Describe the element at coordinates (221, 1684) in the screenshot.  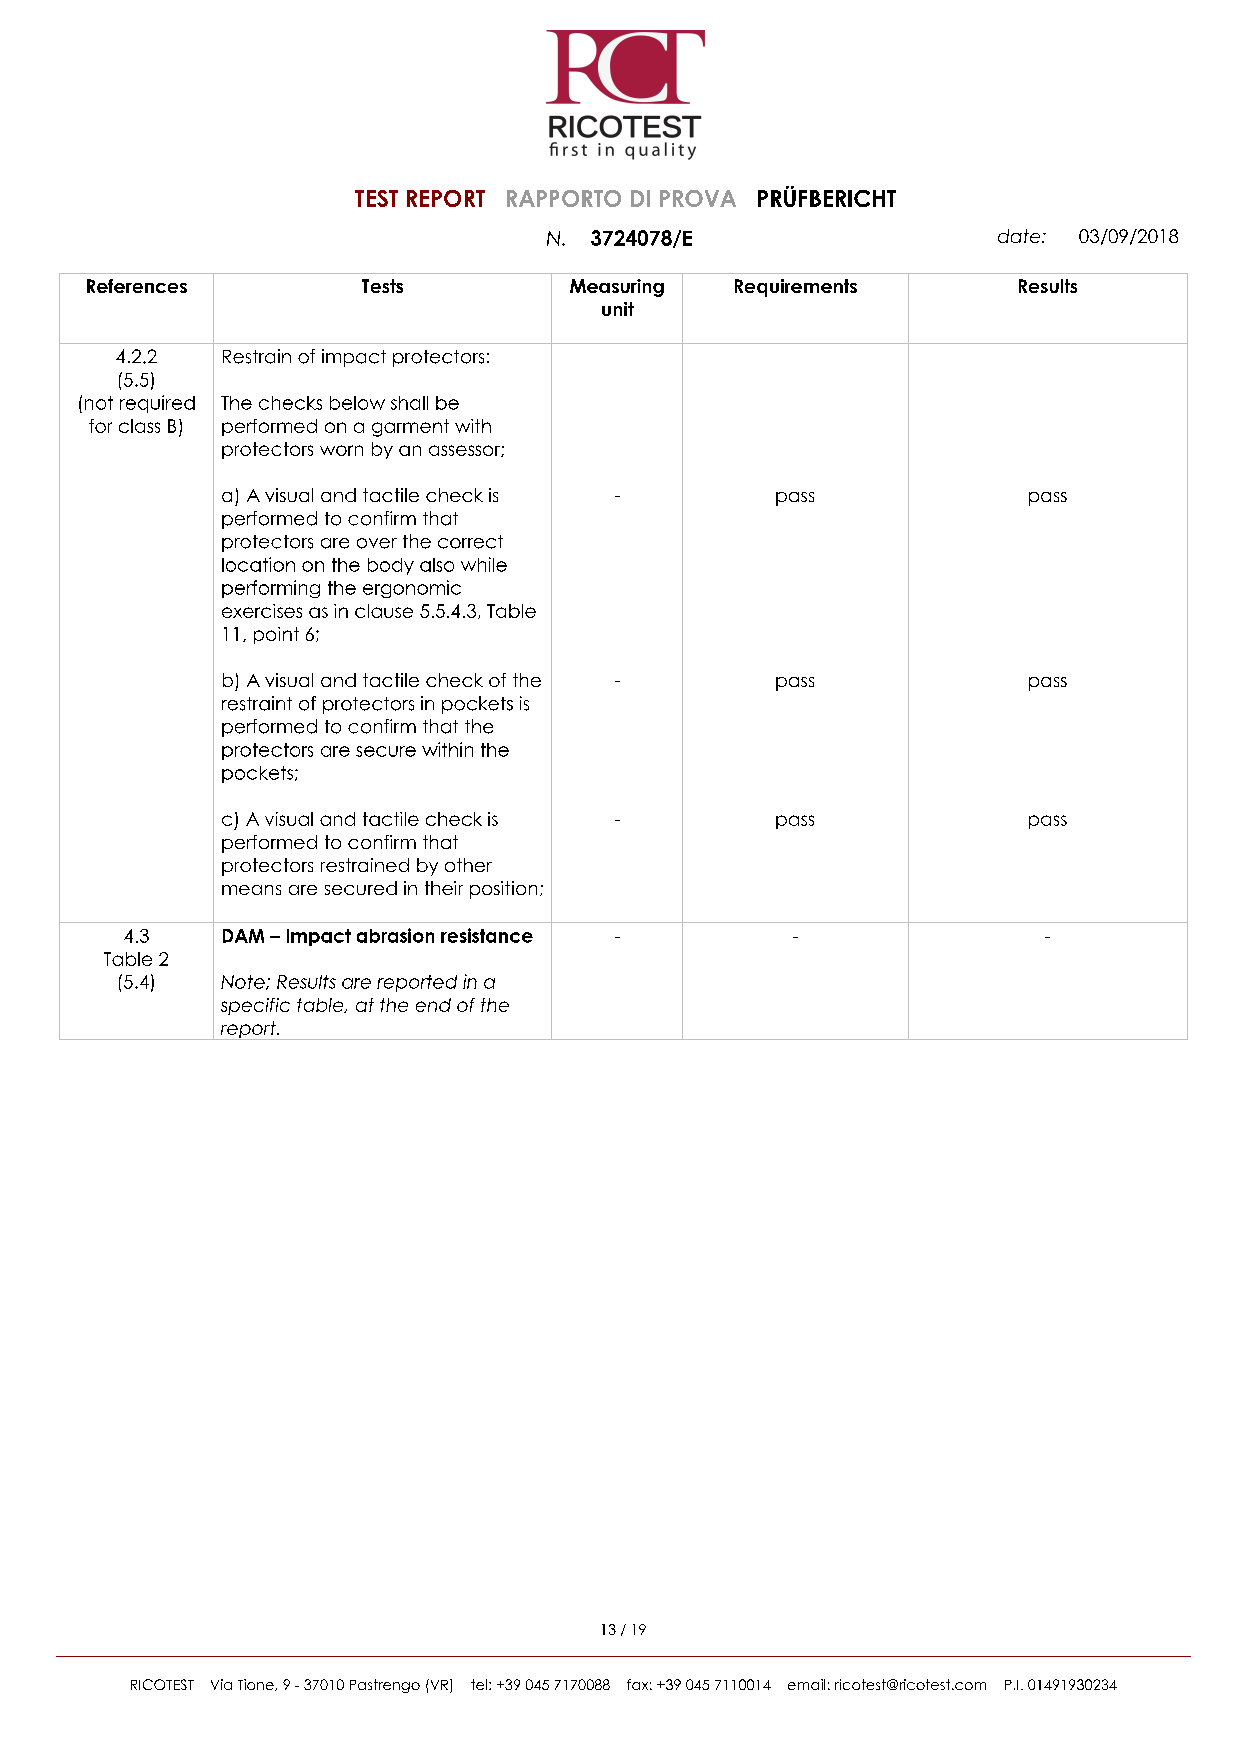
I see `Via` at that location.
